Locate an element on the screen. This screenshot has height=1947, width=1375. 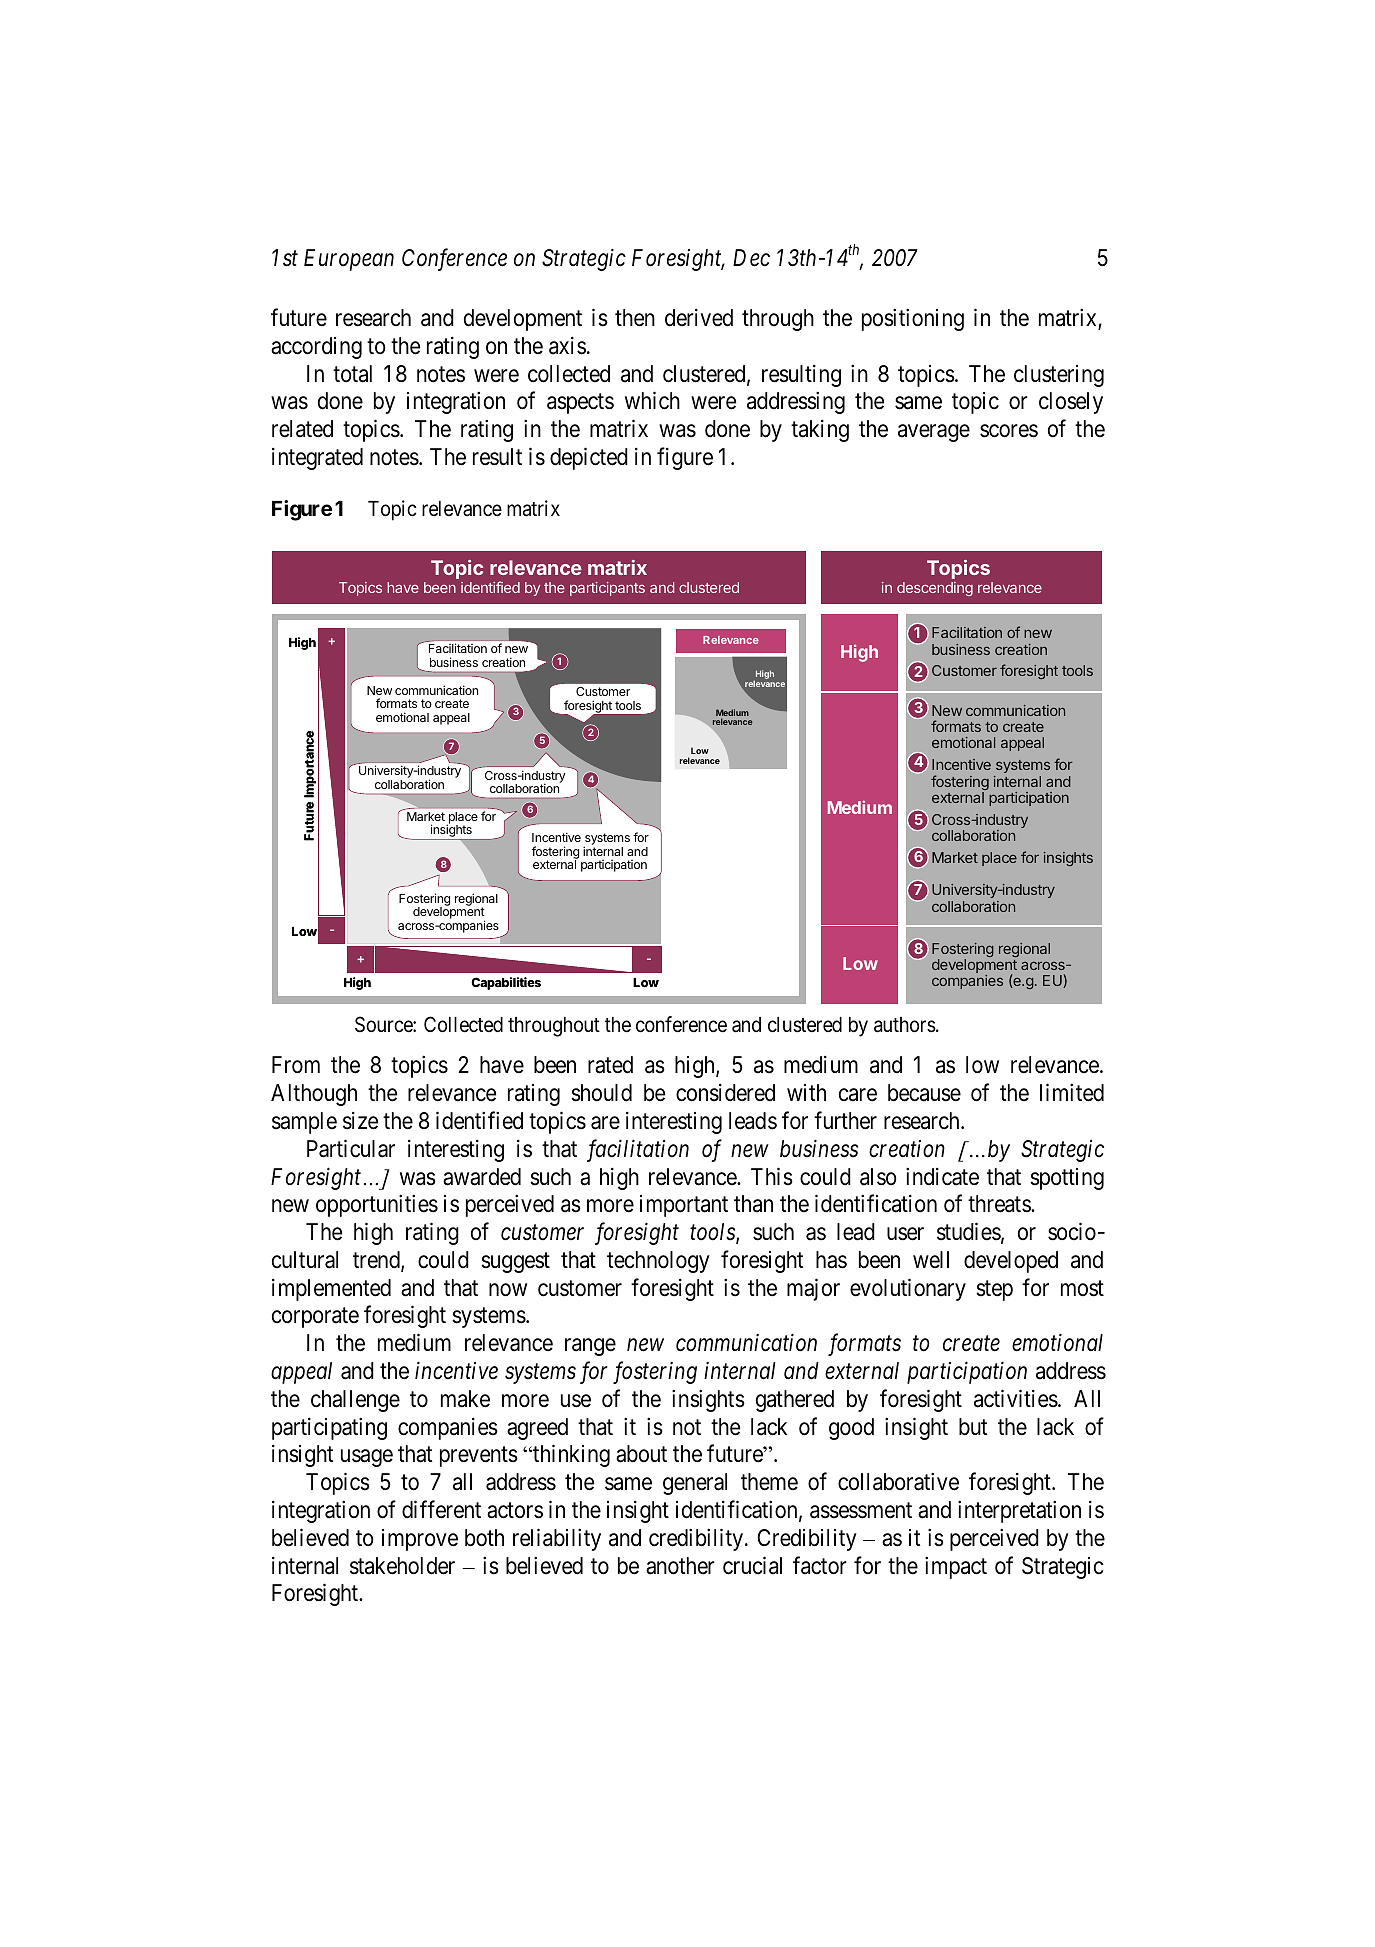
derived is located at coordinates (699, 318).
